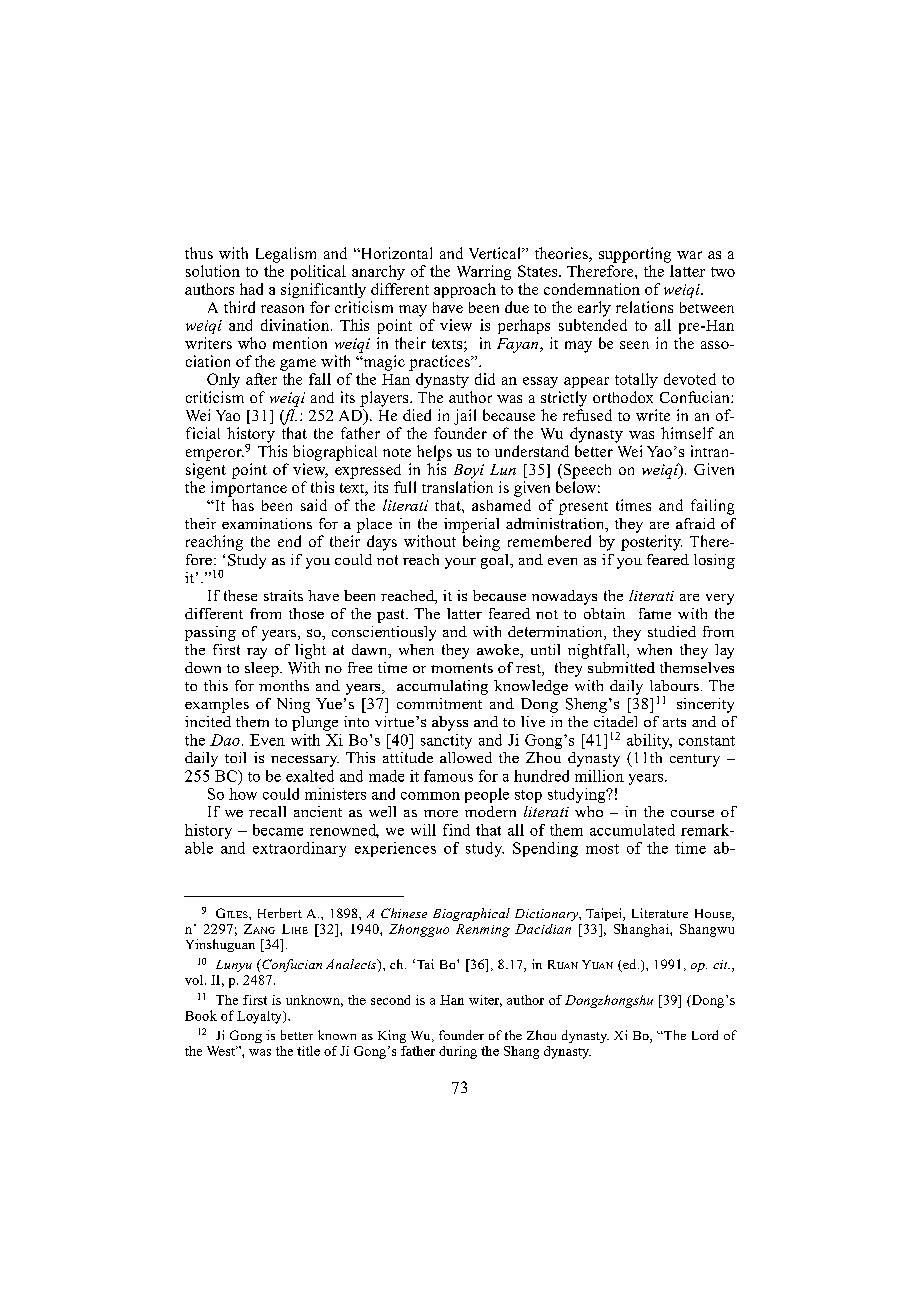 This screenshot has width=924, height=1308. What do you see at coordinates (456, 830) in the screenshot?
I see `find` at bounding box center [456, 830].
